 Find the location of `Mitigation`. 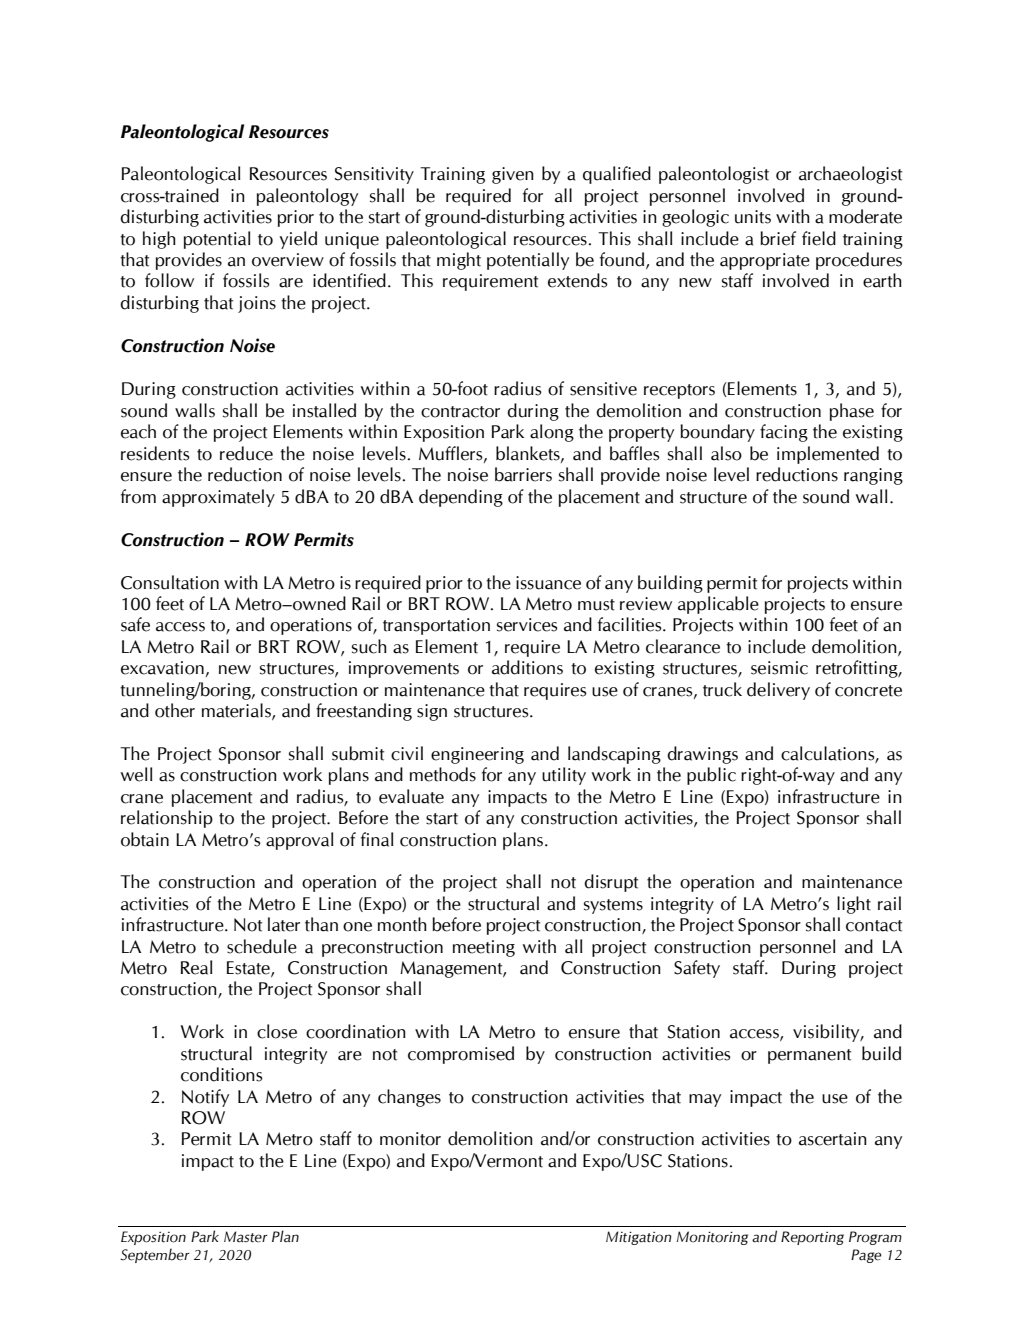

Mitigation is located at coordinates (639, 1238).
